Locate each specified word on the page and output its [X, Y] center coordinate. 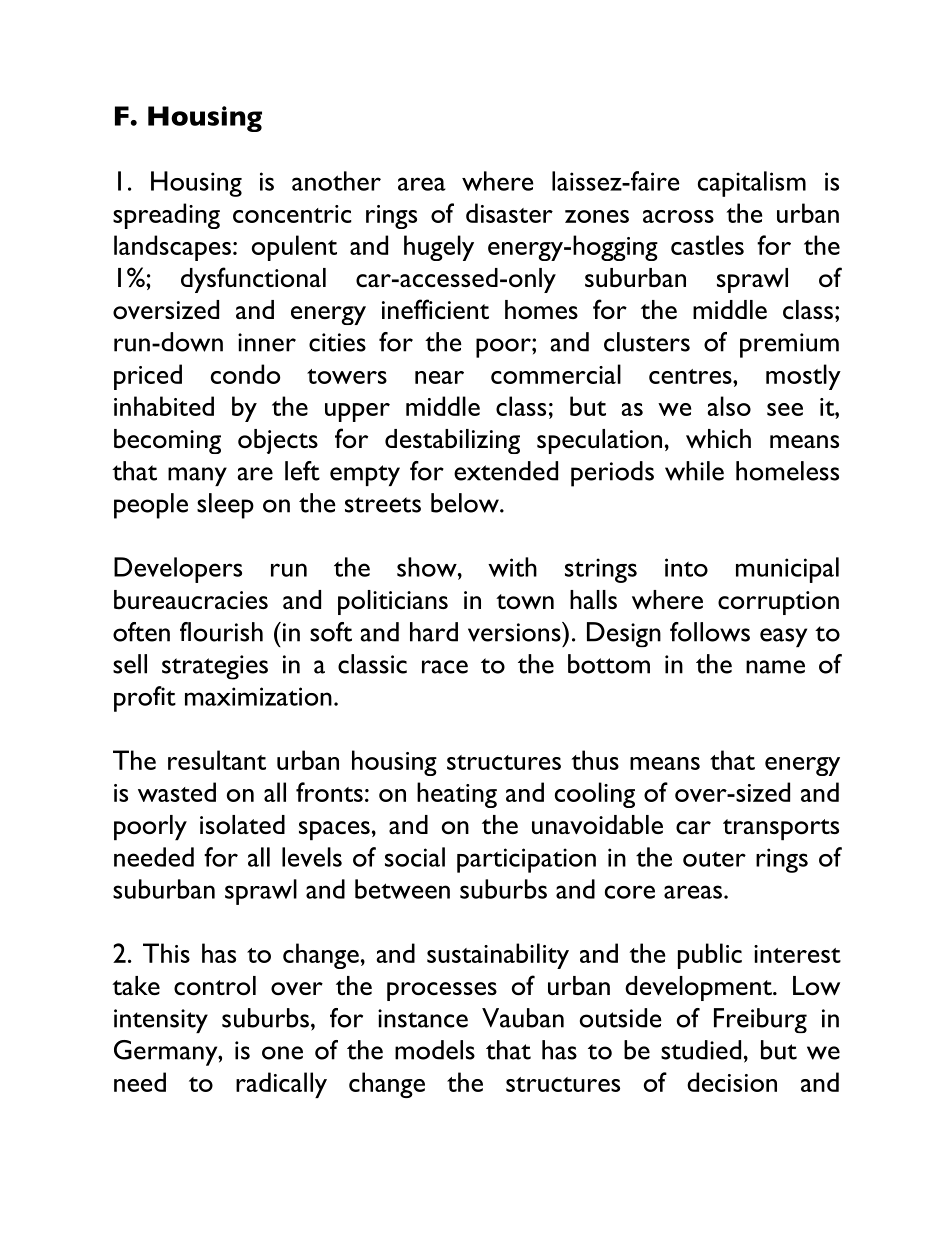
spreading [166, 216]
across [678, 216]
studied [701, 1050]
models [435, 1050]
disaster [509, 213]
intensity [161, 1021]
